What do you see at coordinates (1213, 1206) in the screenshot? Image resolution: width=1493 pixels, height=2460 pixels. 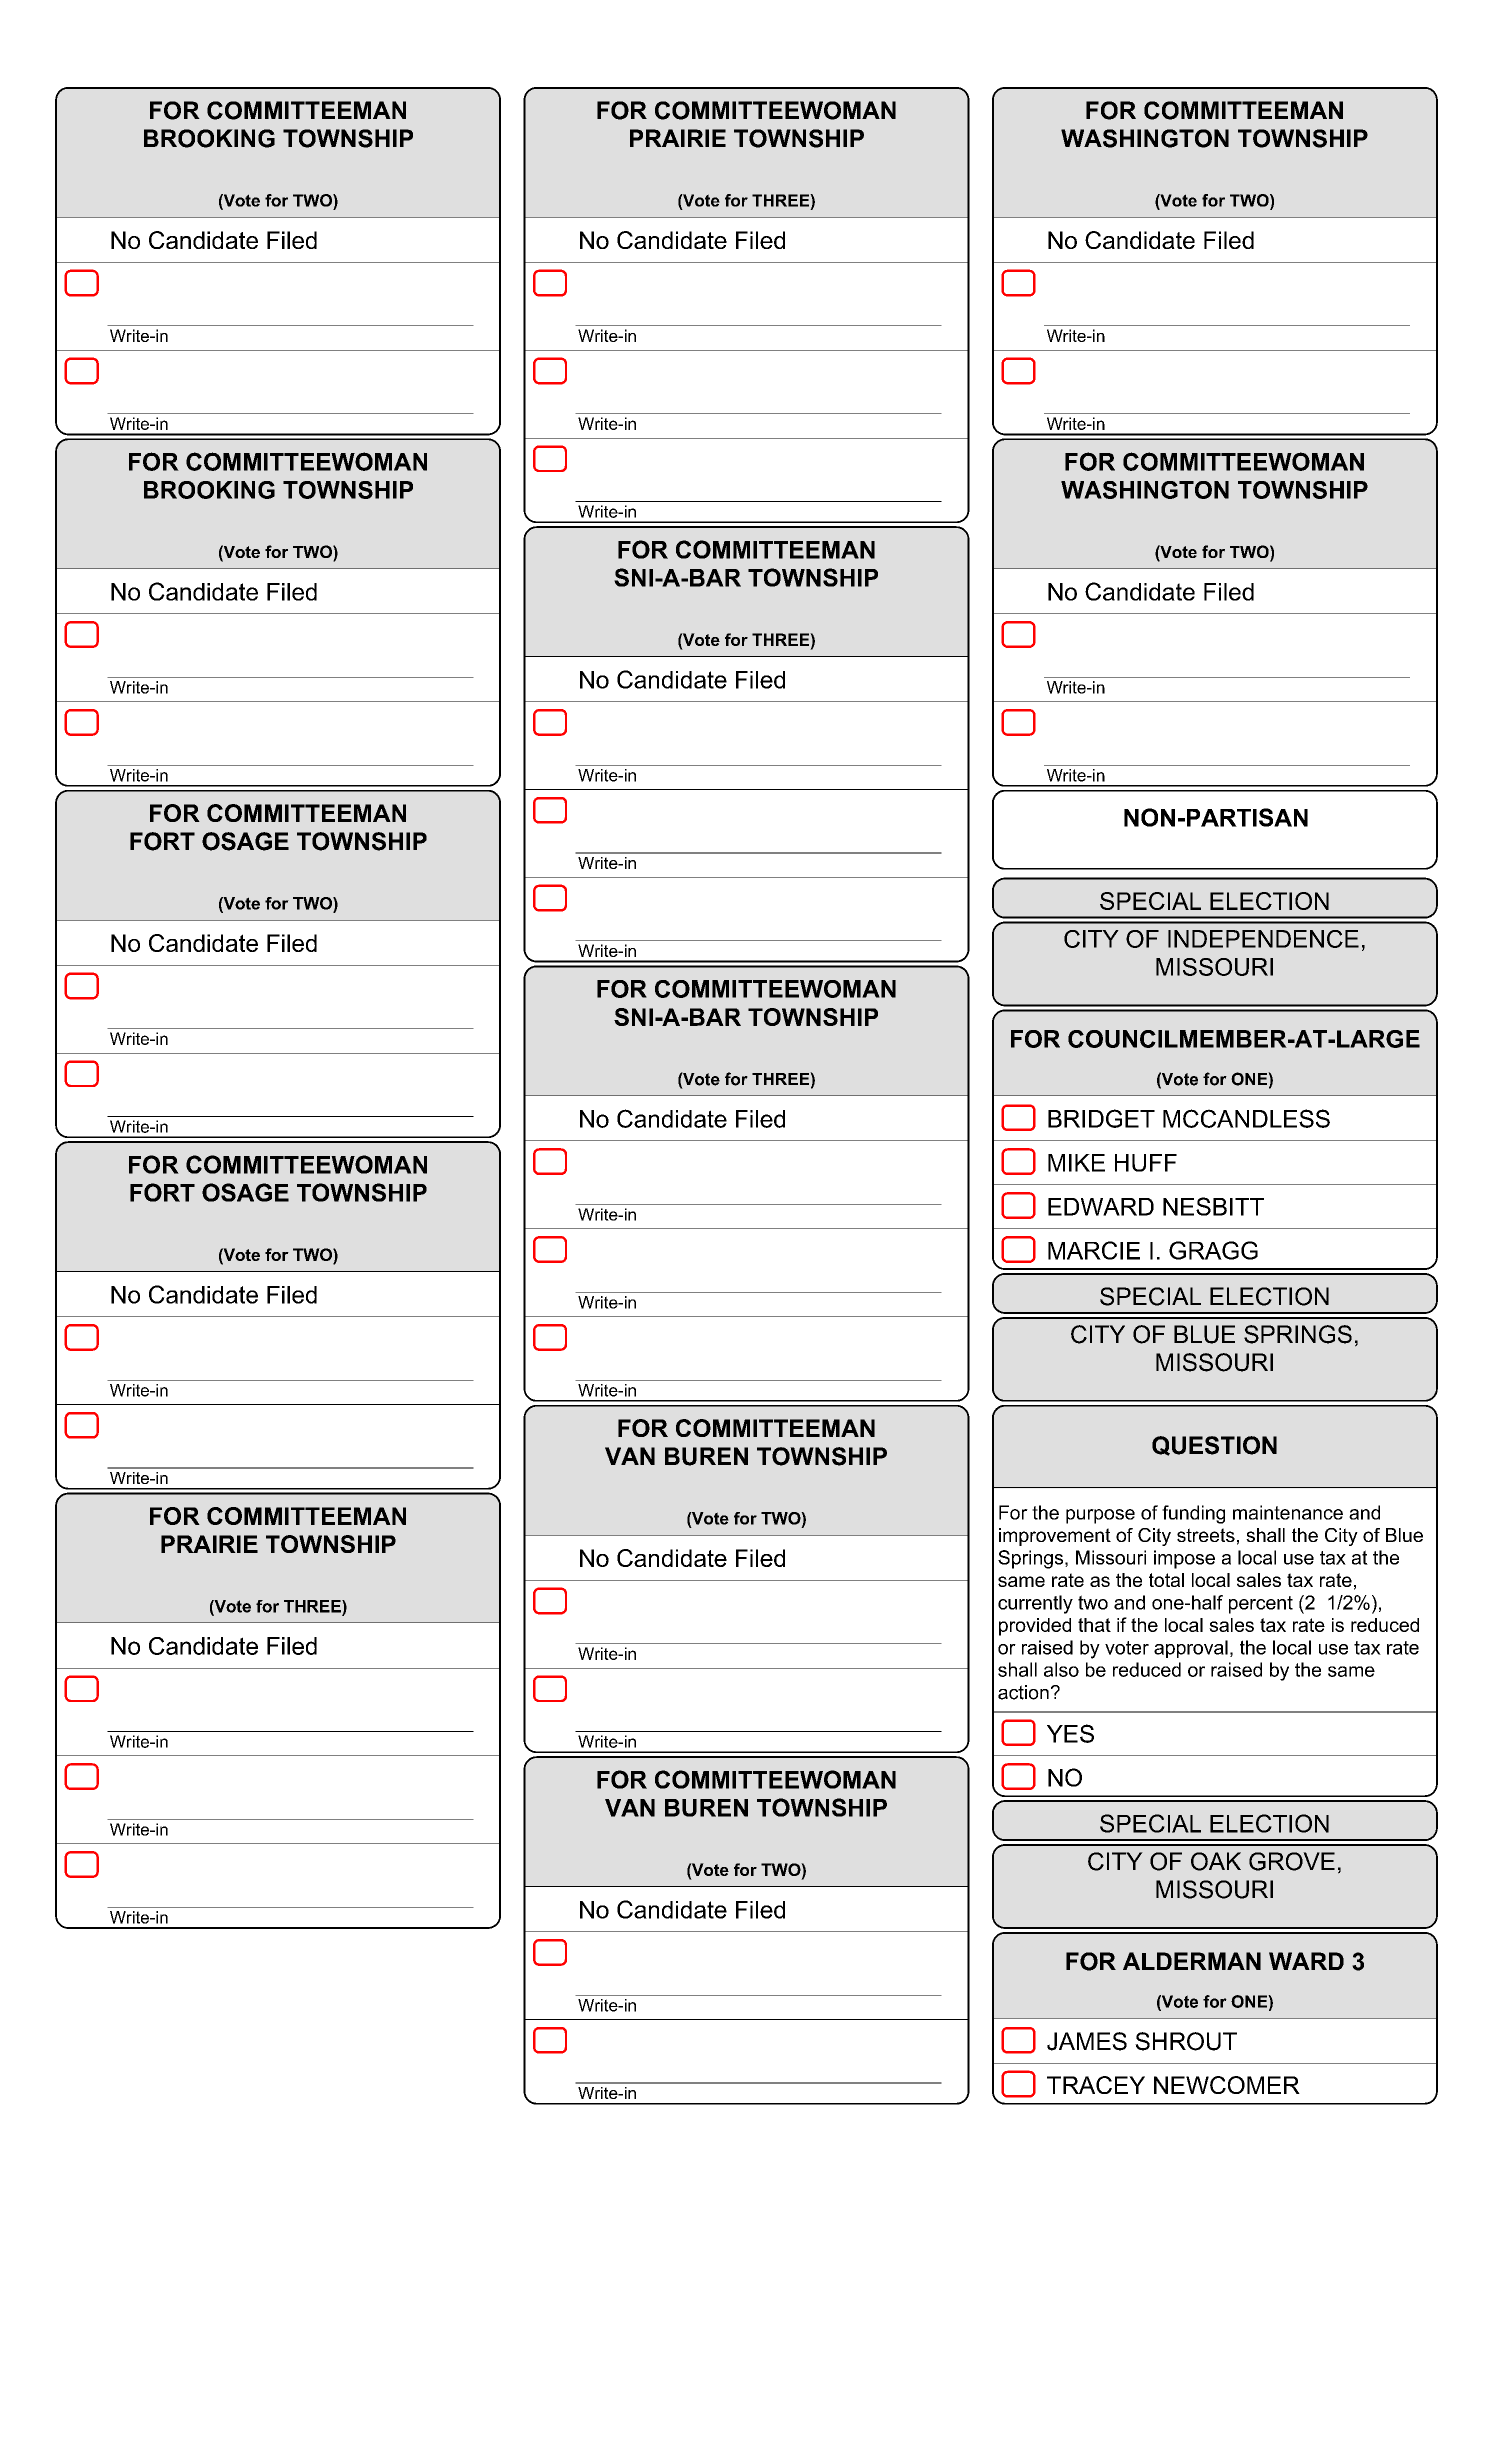 I see `NESBITT` at bounding box center [1213, 1206].
